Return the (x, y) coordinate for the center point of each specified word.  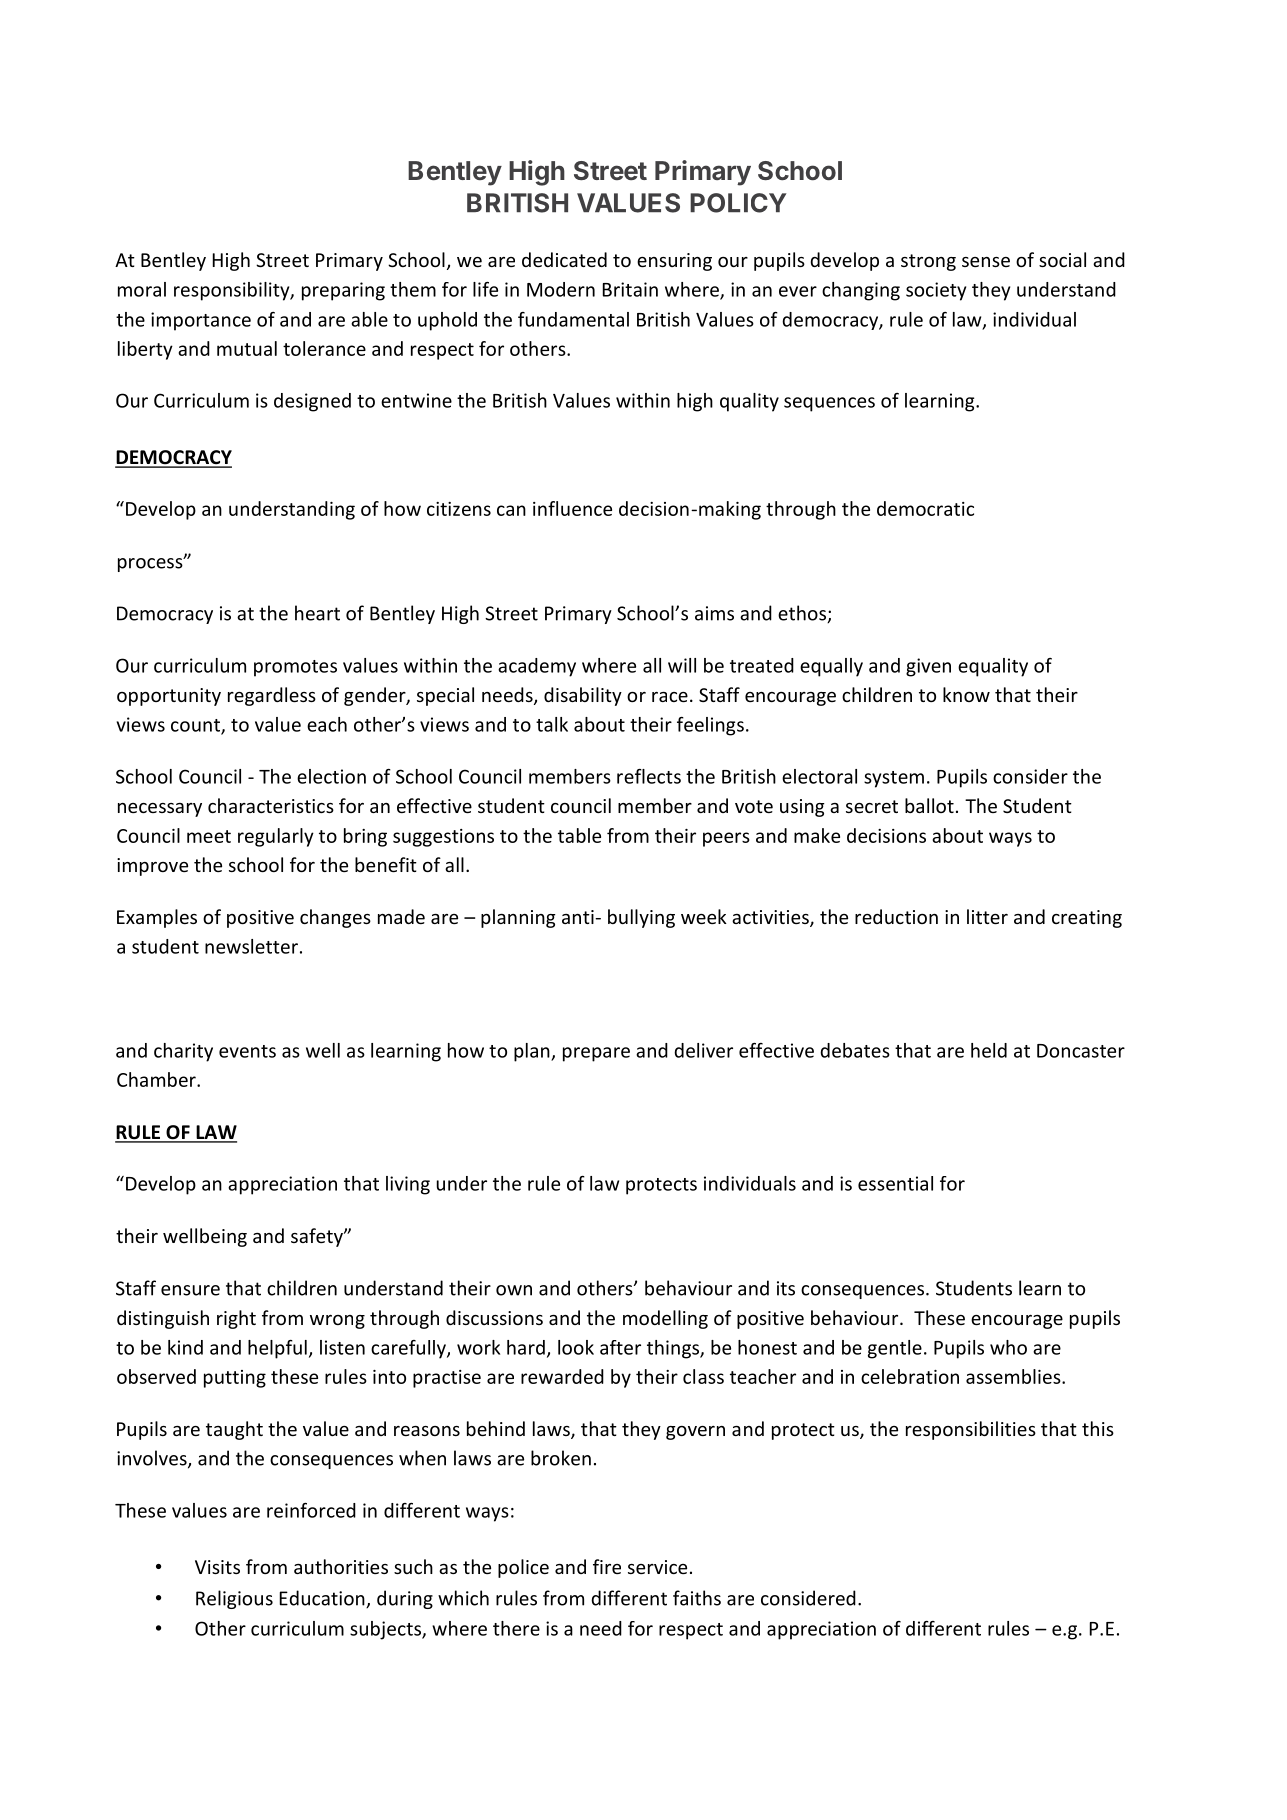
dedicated (564, 259)
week (704, 916)
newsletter (251, 946)
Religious (234, 1599)
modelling (665, 1319)
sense (986, 262)
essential (895, 1183)
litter (987, 916)
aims (714, 613)
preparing (343, 291)
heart (317, 613)
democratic (925, 508)
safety (318, 1237)
